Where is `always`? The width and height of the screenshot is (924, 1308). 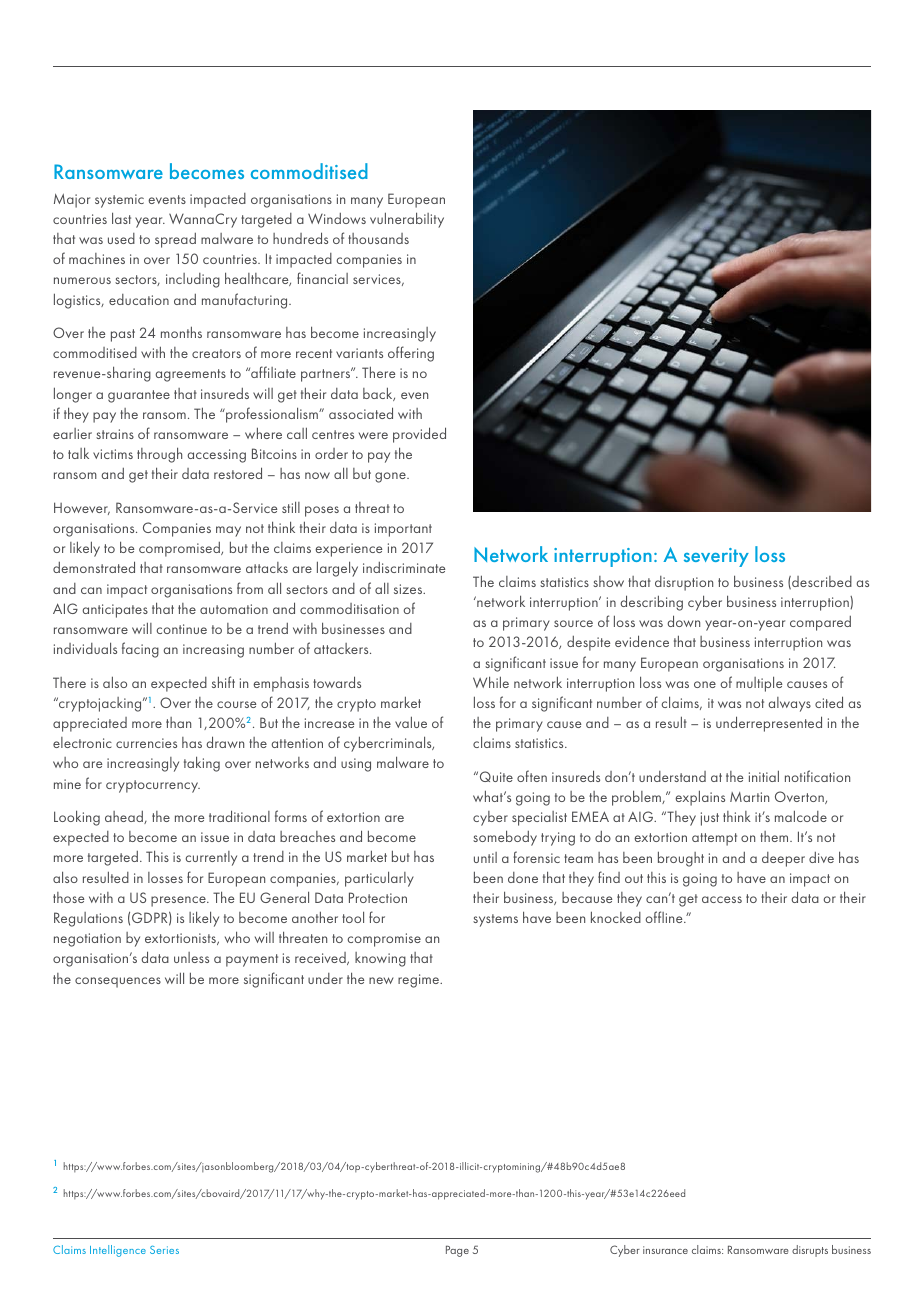
always is located at coordinates (789, 704).
